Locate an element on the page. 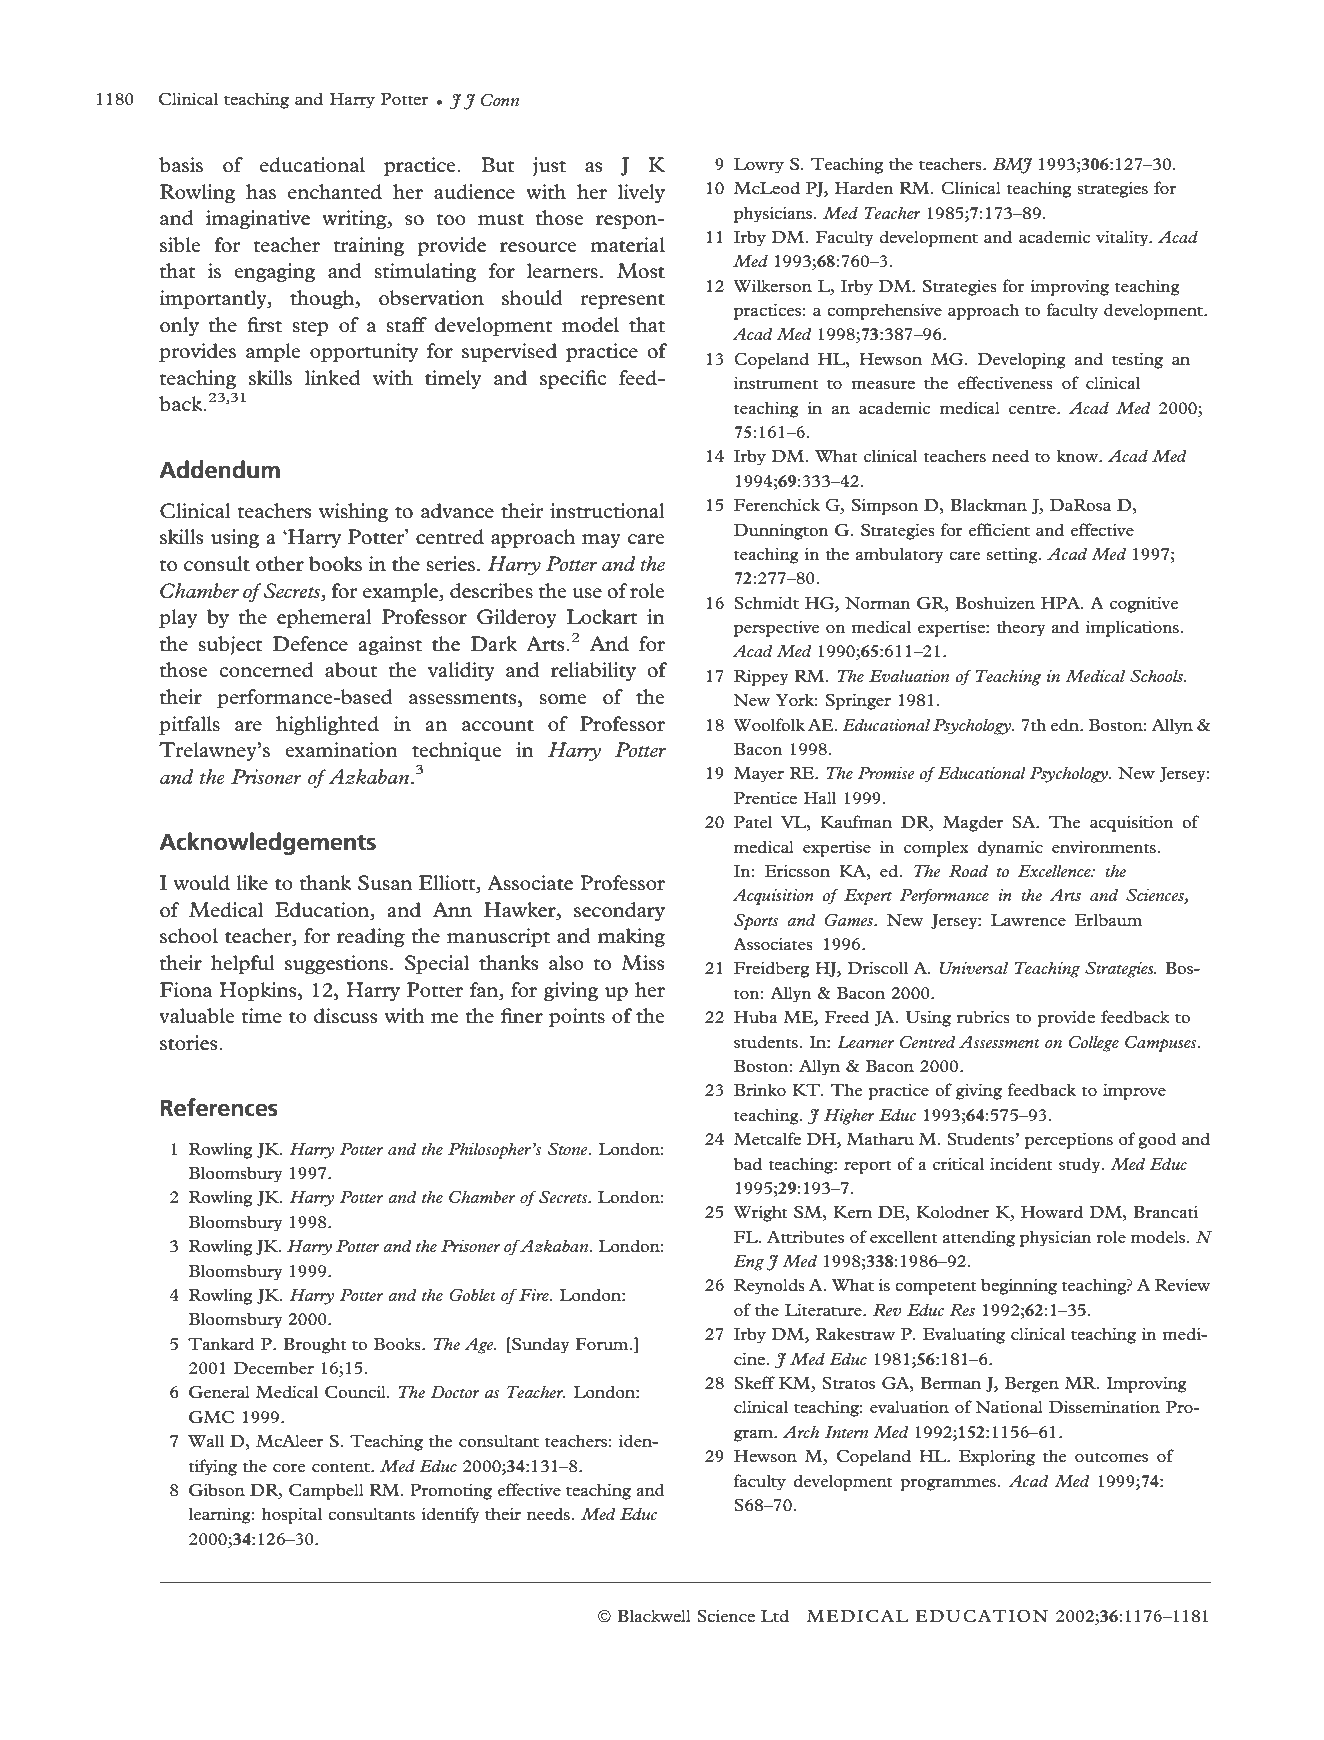 The width and height of the document is (1324, 1740). hospital is located at coordinates (292, 1515).
